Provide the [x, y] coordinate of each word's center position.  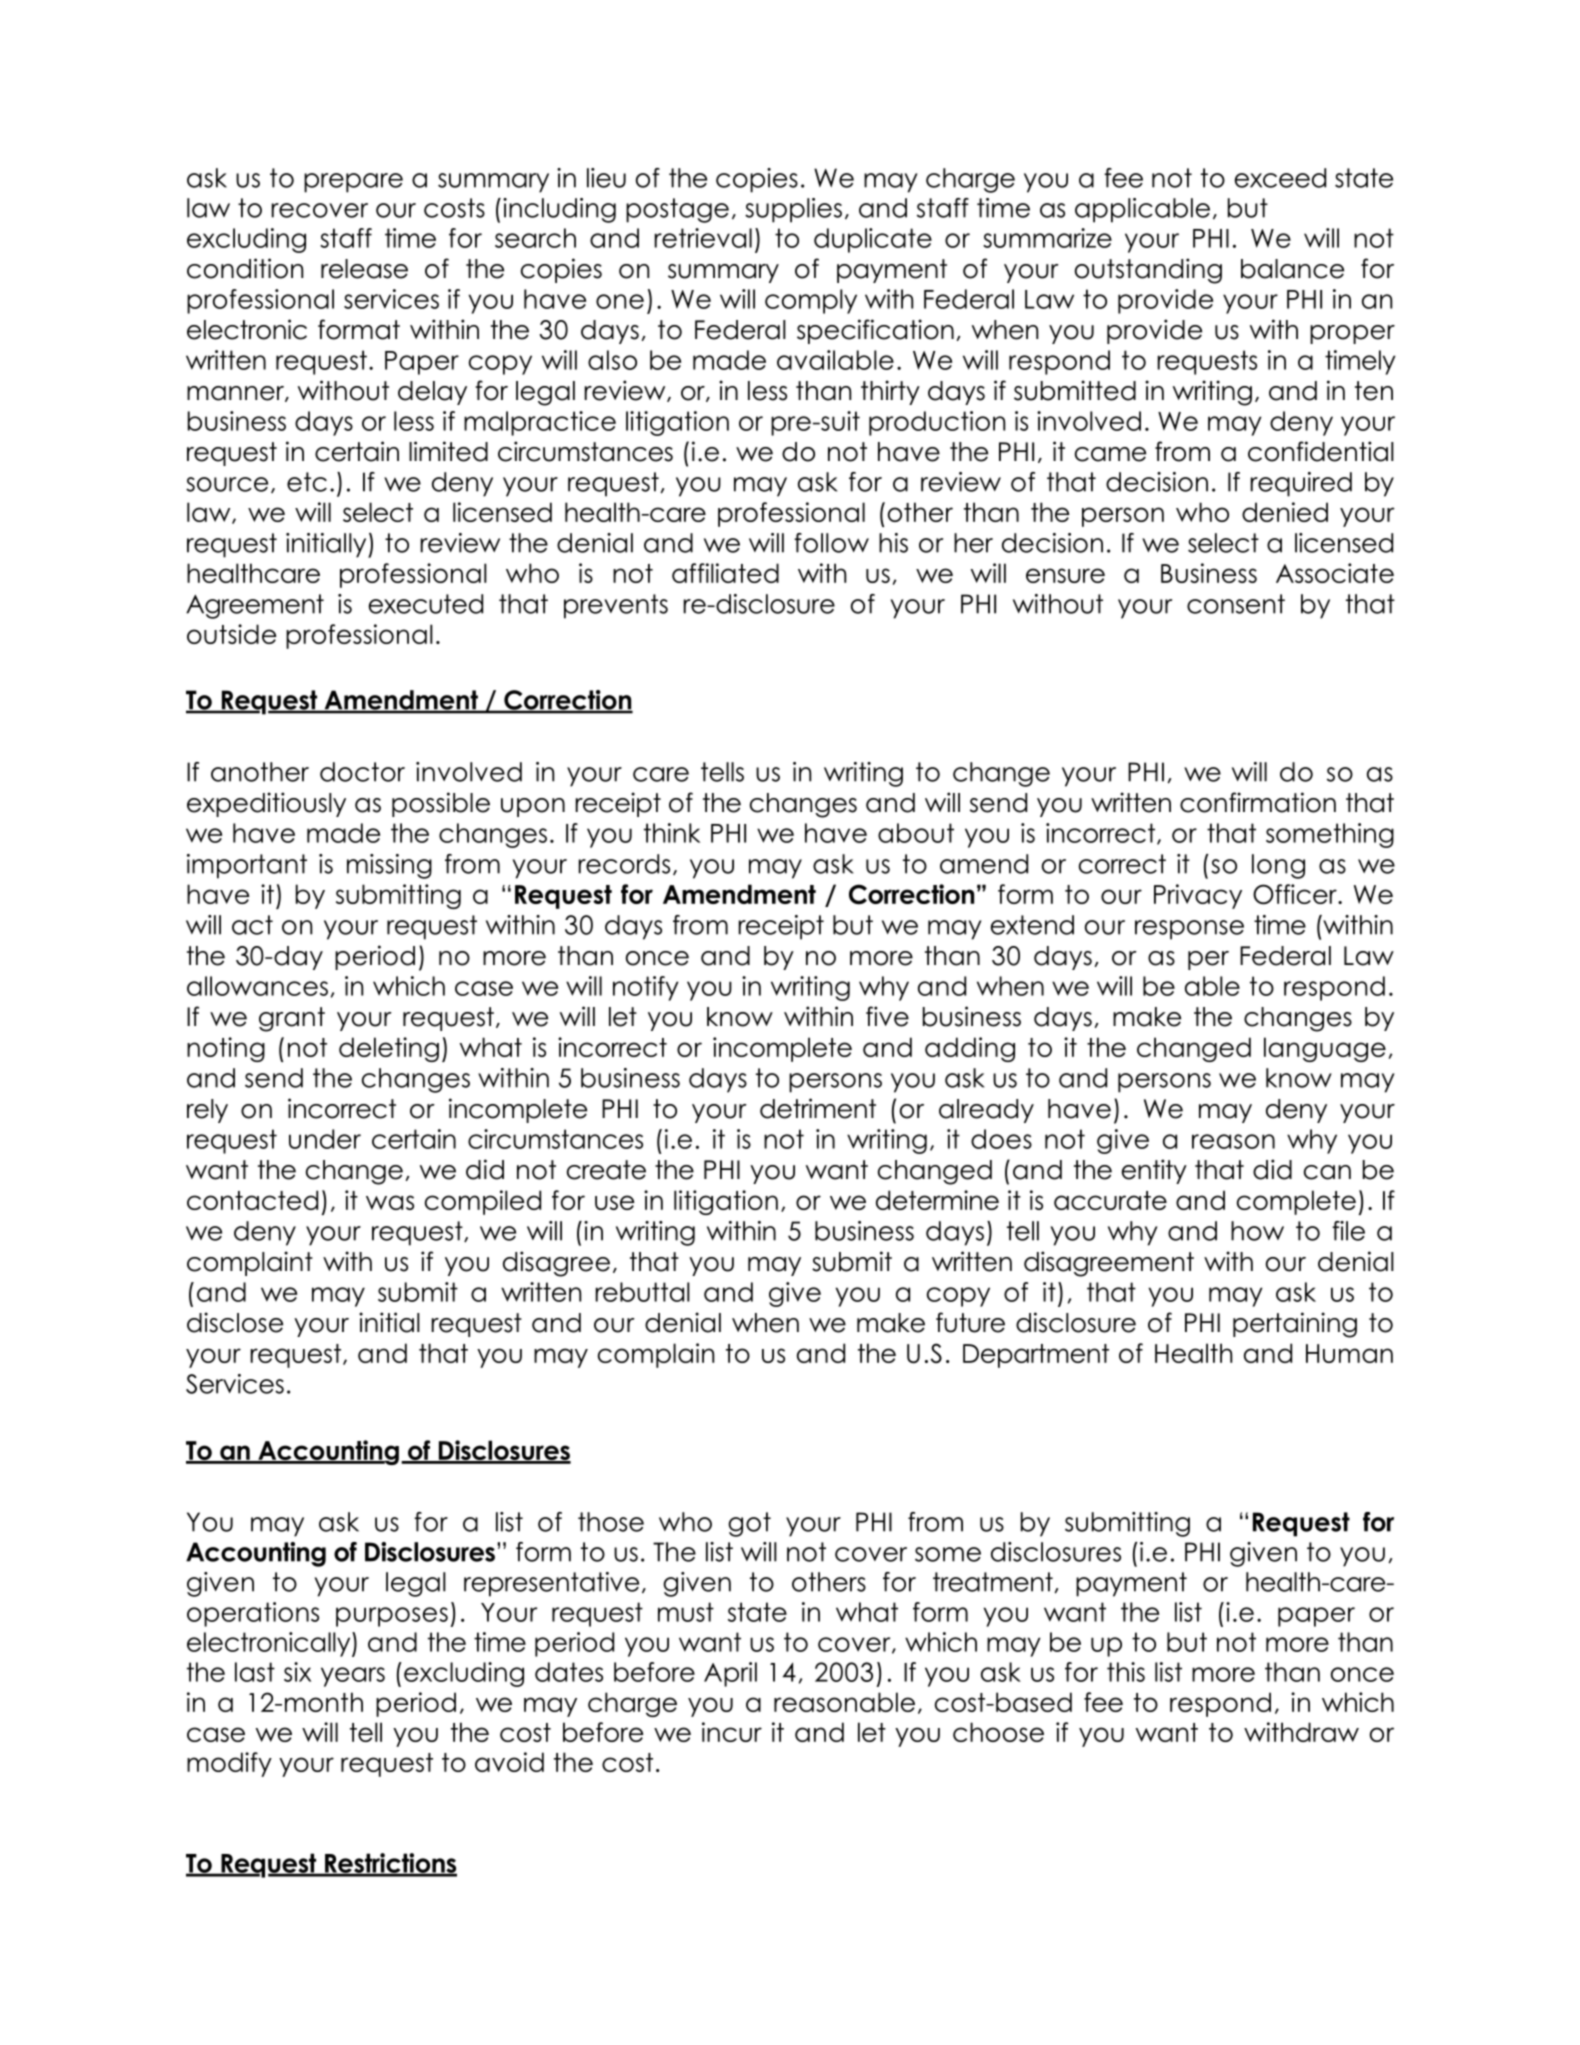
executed [426, 604]
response [1189, 930]
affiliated [725, 573]
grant [292, 1019]
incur [732, 1732]
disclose [235, 1322]
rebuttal [642, 1292]
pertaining [1295, 1325]
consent [1236, 604]
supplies [793, 210]
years [353, 1677]
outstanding [1148, 271]
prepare [353, 183]
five [887, 1016]
